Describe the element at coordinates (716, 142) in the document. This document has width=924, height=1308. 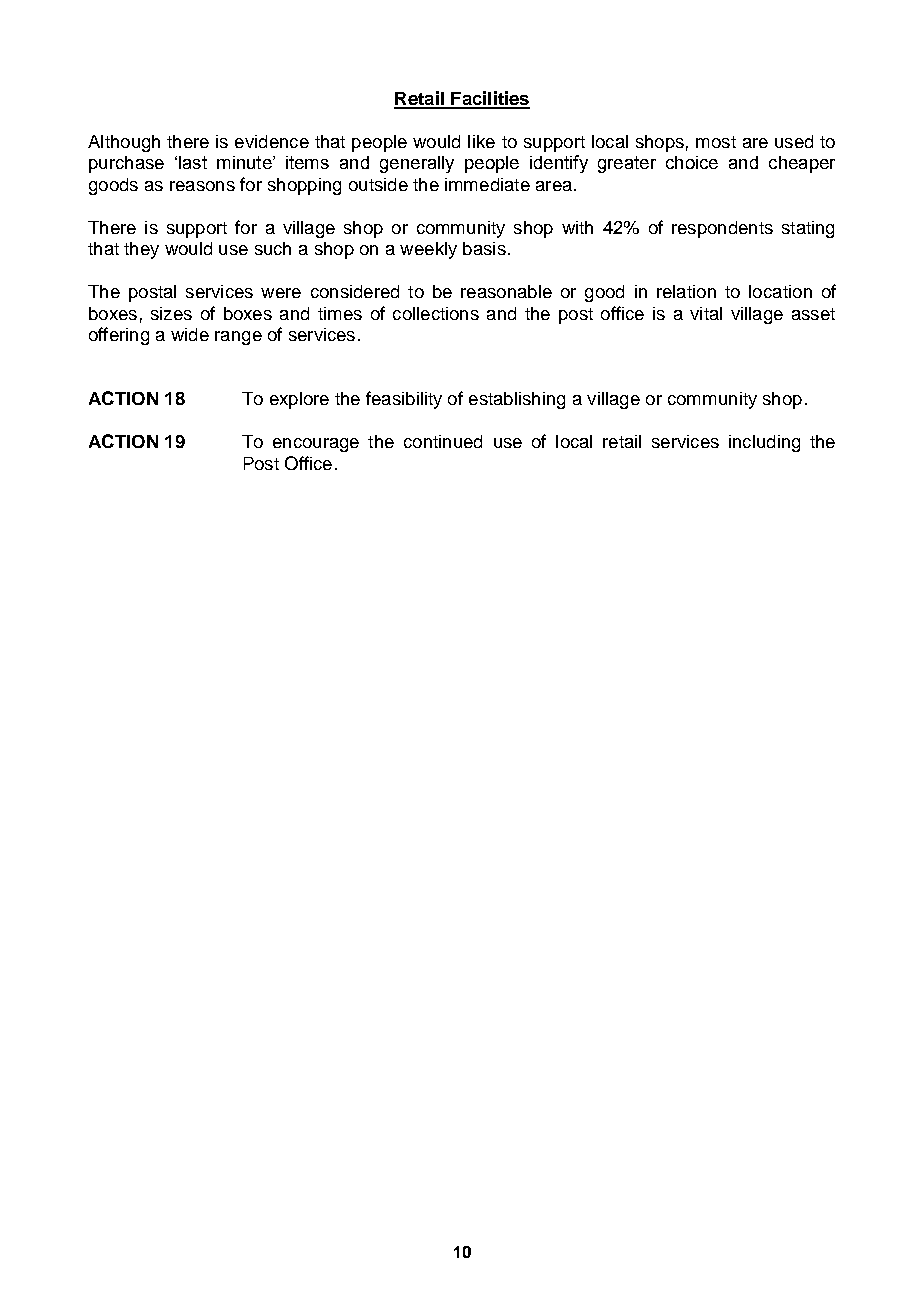
I see `most` at that location.
